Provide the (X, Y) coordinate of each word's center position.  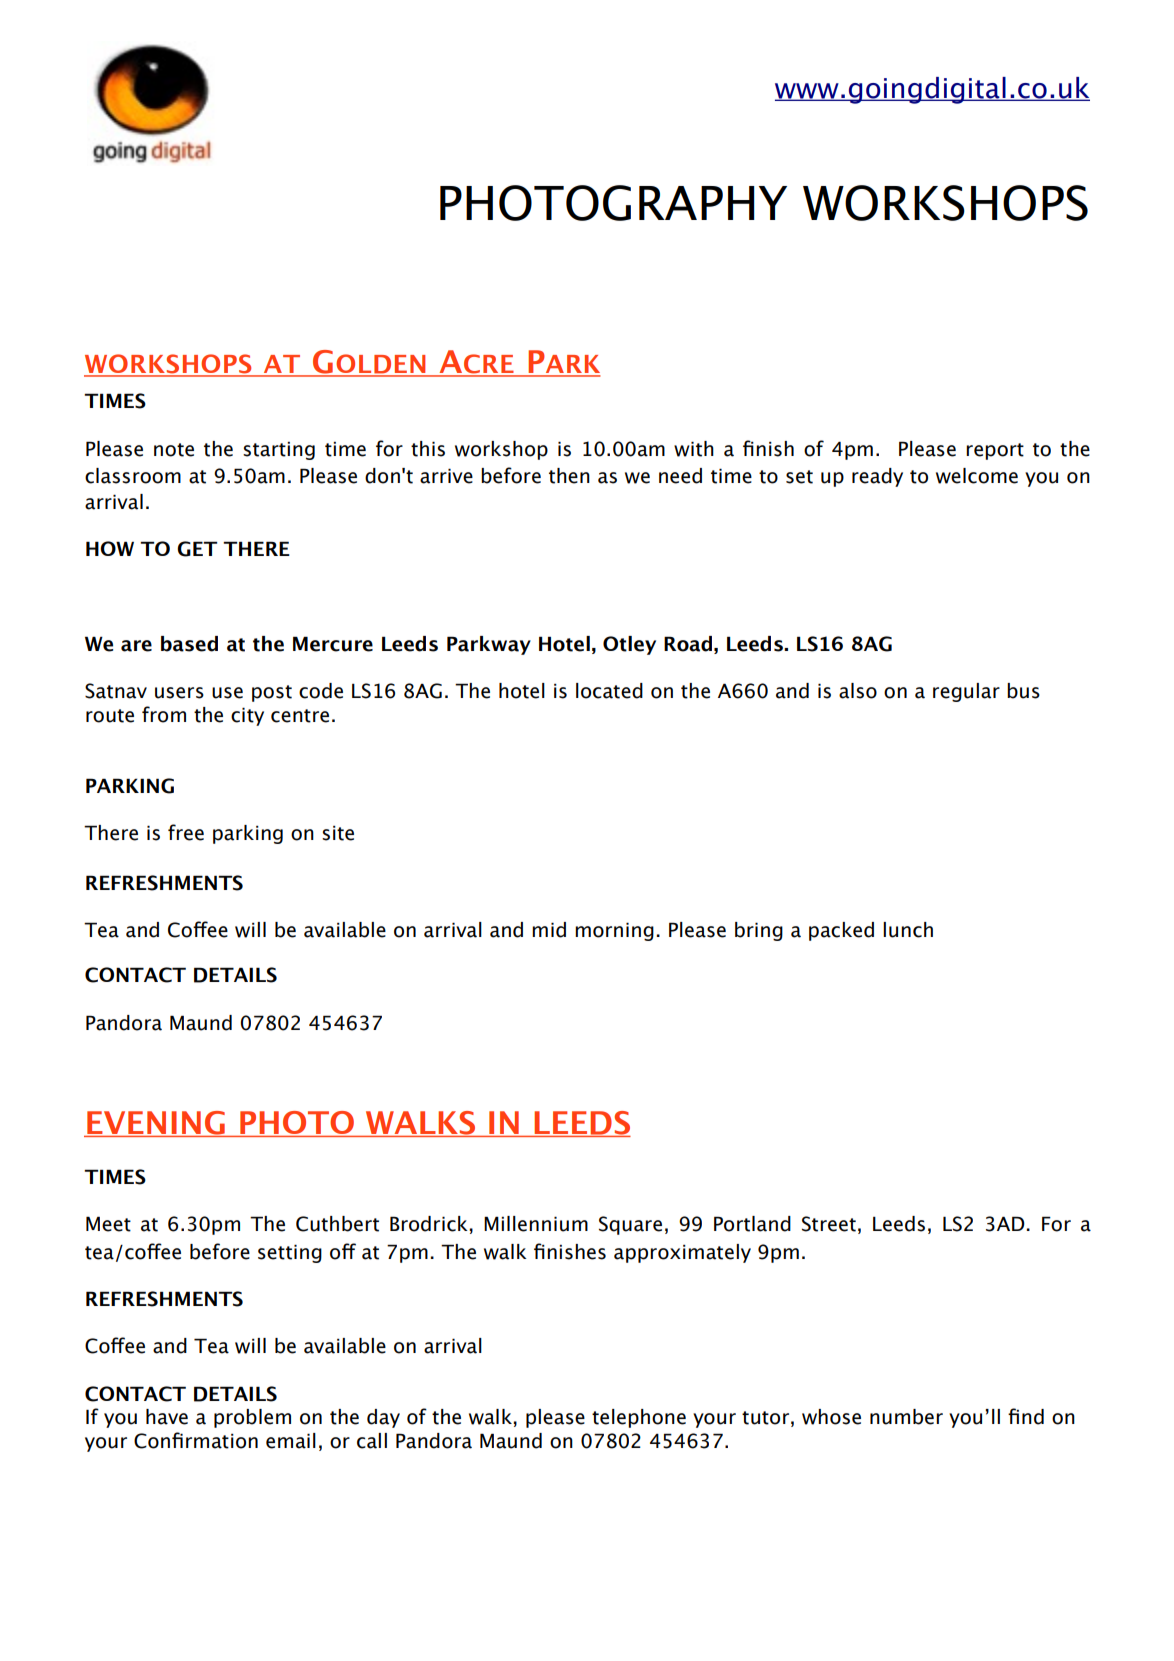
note (174, 450)
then (569, 476)
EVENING (156, 1124)
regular (966, 692)
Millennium (536, 1224)
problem (252, 1418)
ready (877, 477)
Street (829, 1224)
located (609, 691)
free (186, 832)
